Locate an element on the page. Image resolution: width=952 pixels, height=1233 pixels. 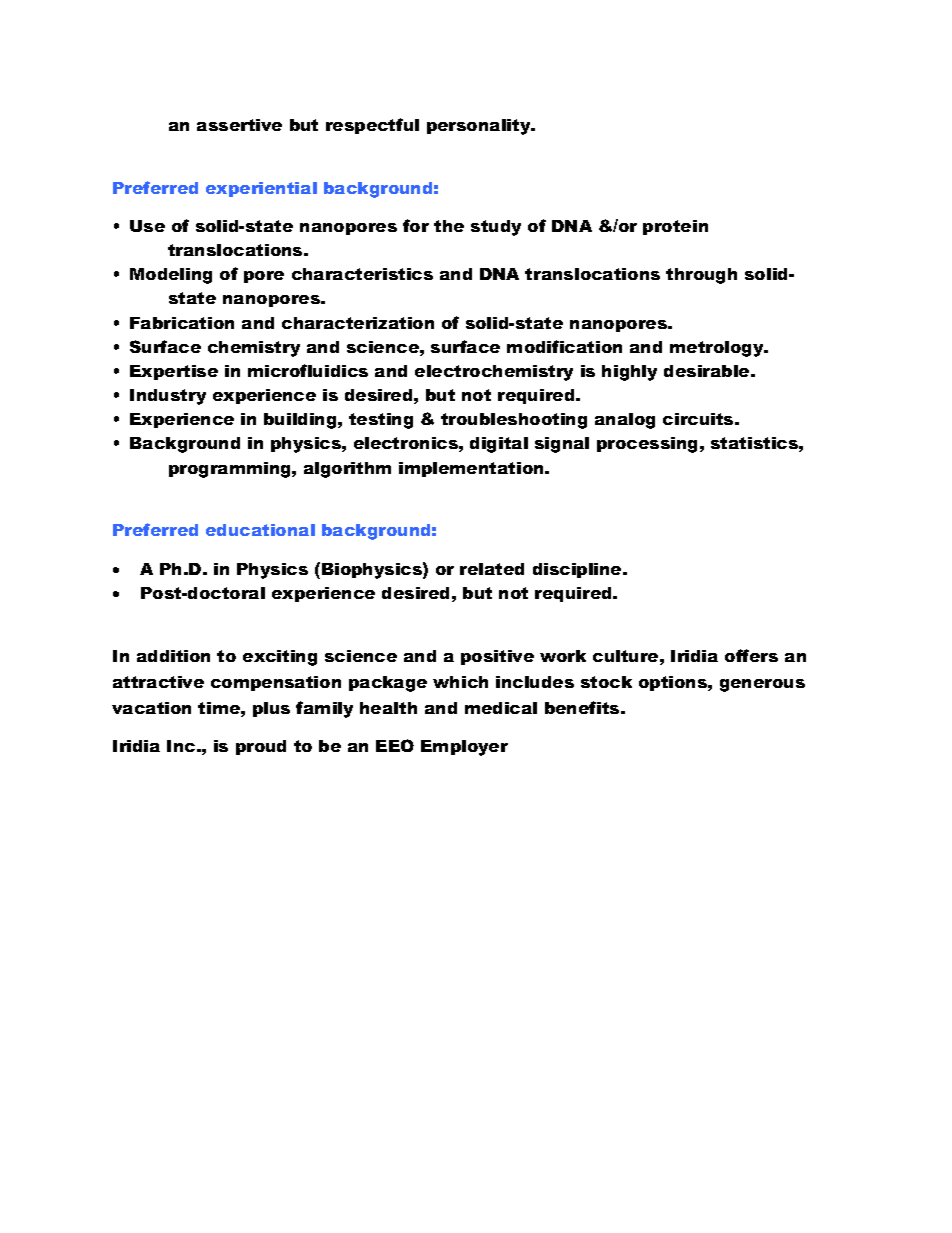
generous is located at coordinates (762, 685).
